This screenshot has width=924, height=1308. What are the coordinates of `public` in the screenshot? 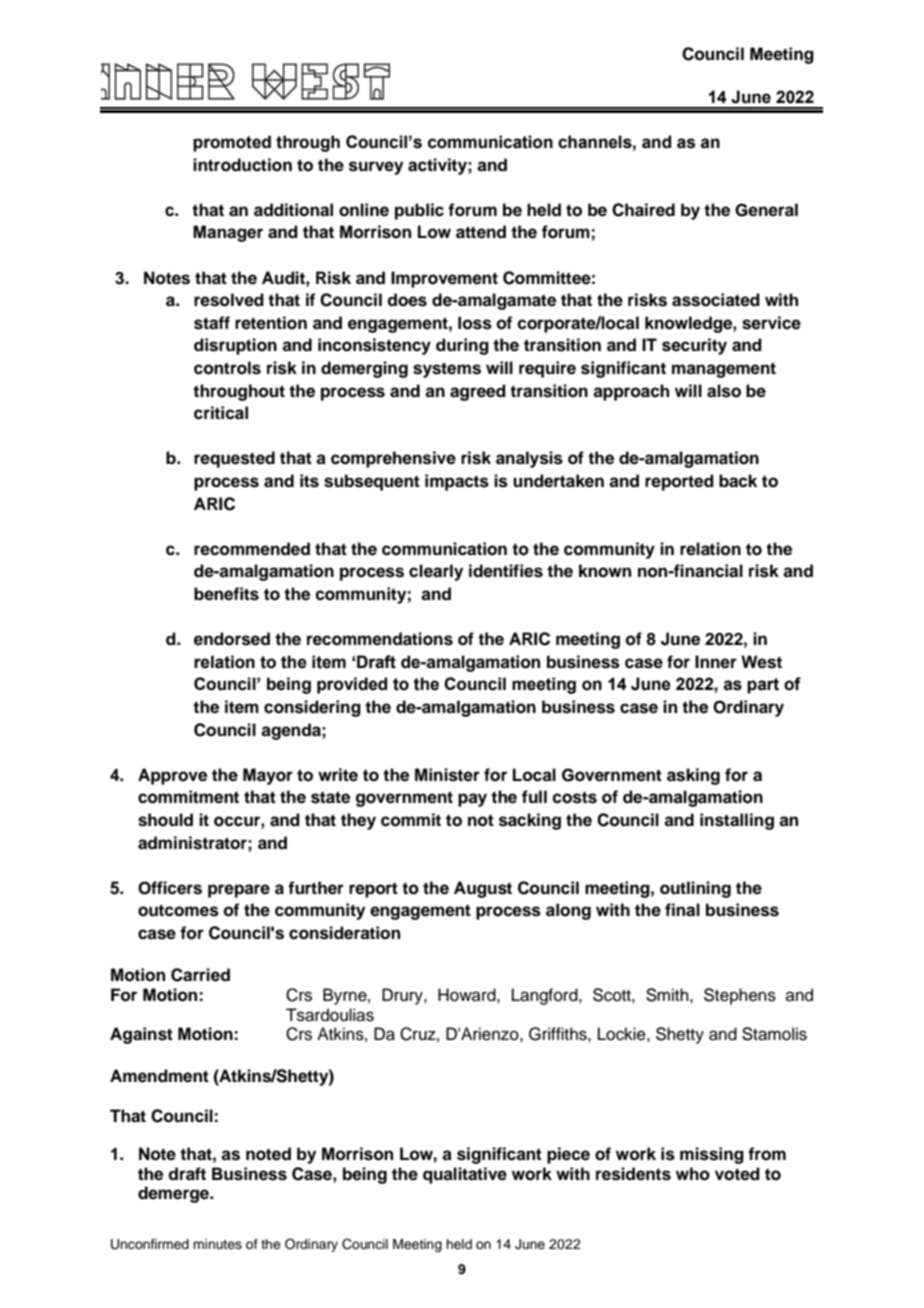 It's located at (419, 211).
